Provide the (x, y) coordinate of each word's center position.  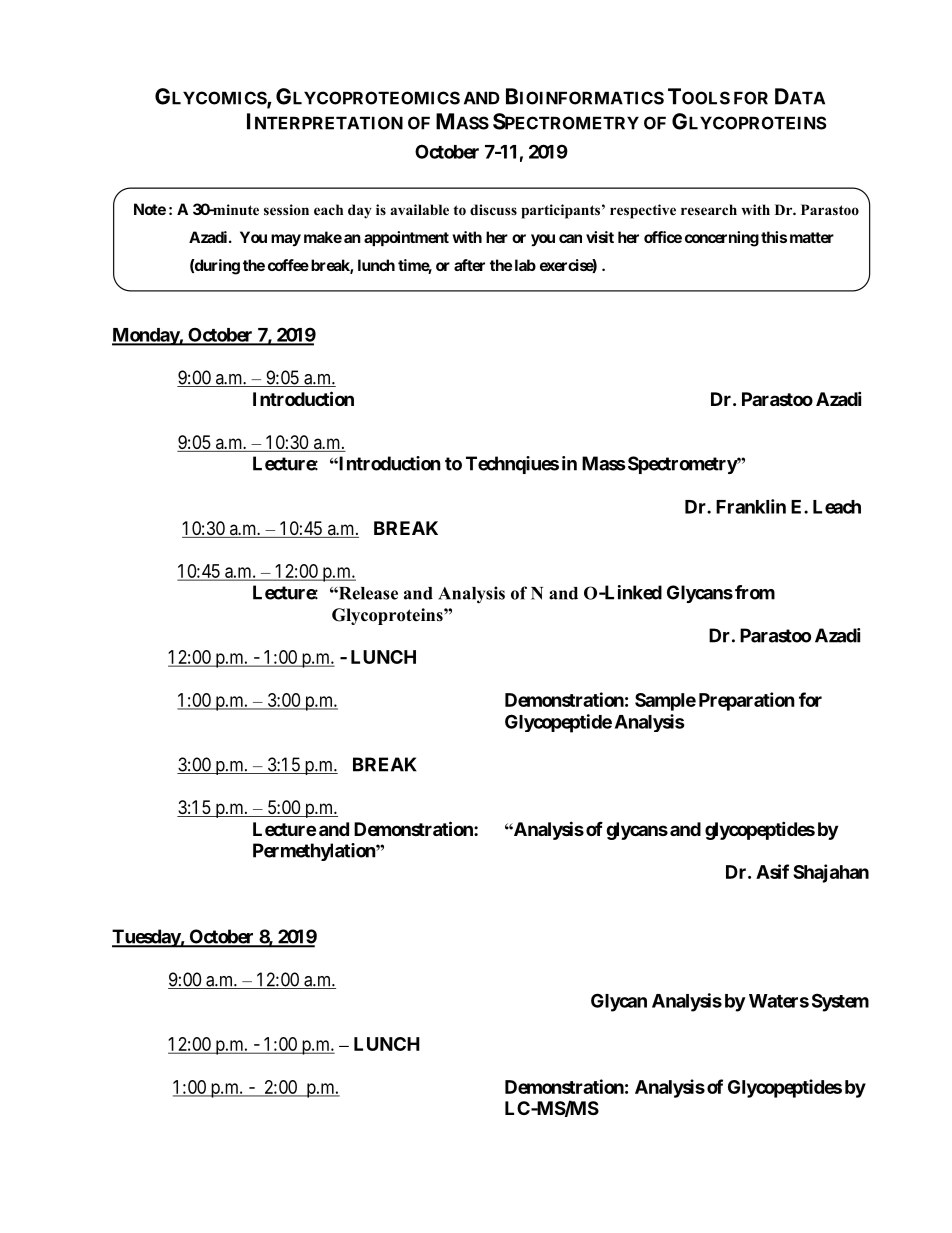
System (840, 1002)
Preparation (747, 701)
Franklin (751, 506)
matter (812, 237)
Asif (772, 871)
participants (560, 211)
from (755, 592)
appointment (406, 238)
